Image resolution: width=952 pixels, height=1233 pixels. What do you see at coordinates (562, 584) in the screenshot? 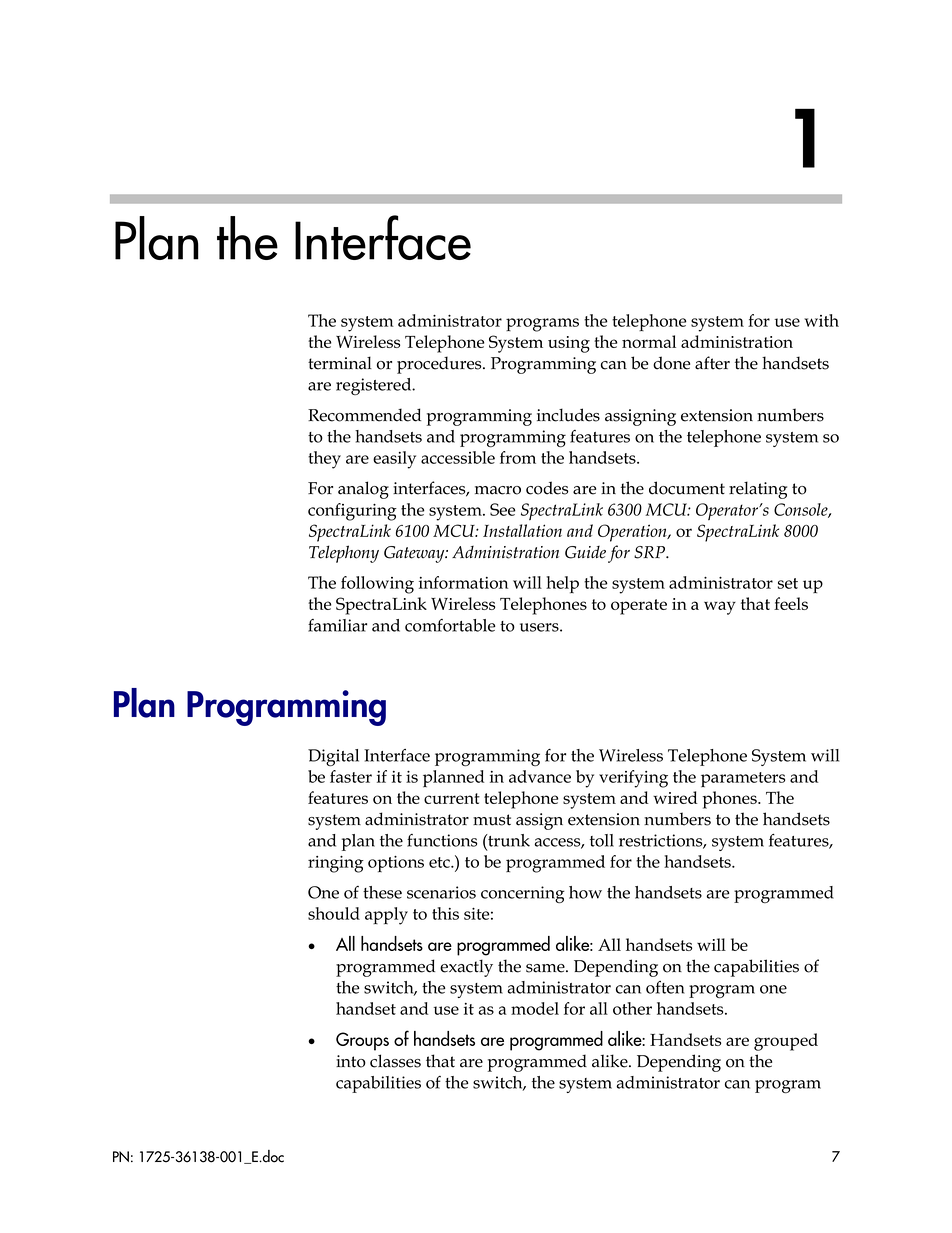
I see `help` at bounding box center [562, 584].
